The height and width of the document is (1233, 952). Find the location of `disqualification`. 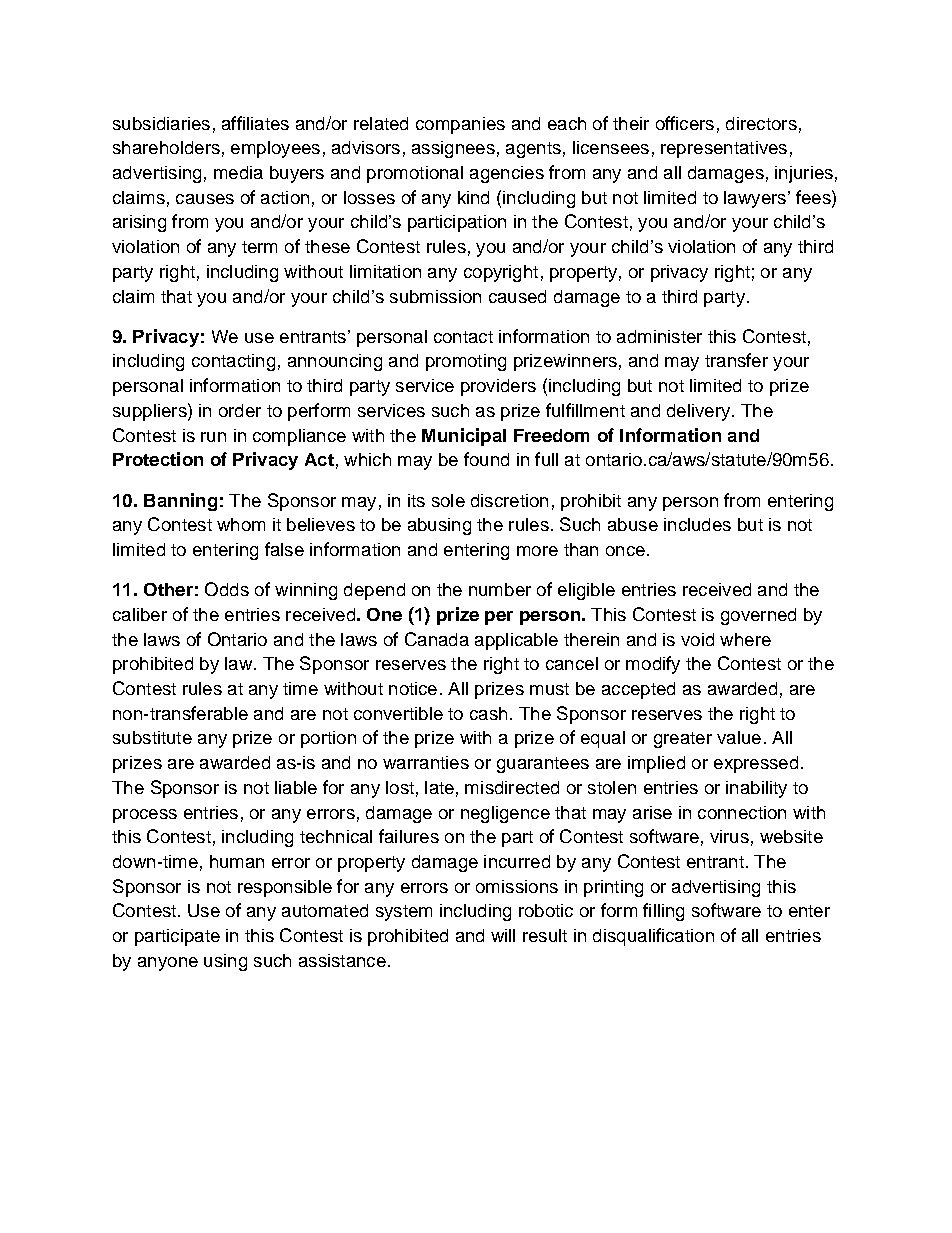

disqualification is located at coordinates (653, 937).
